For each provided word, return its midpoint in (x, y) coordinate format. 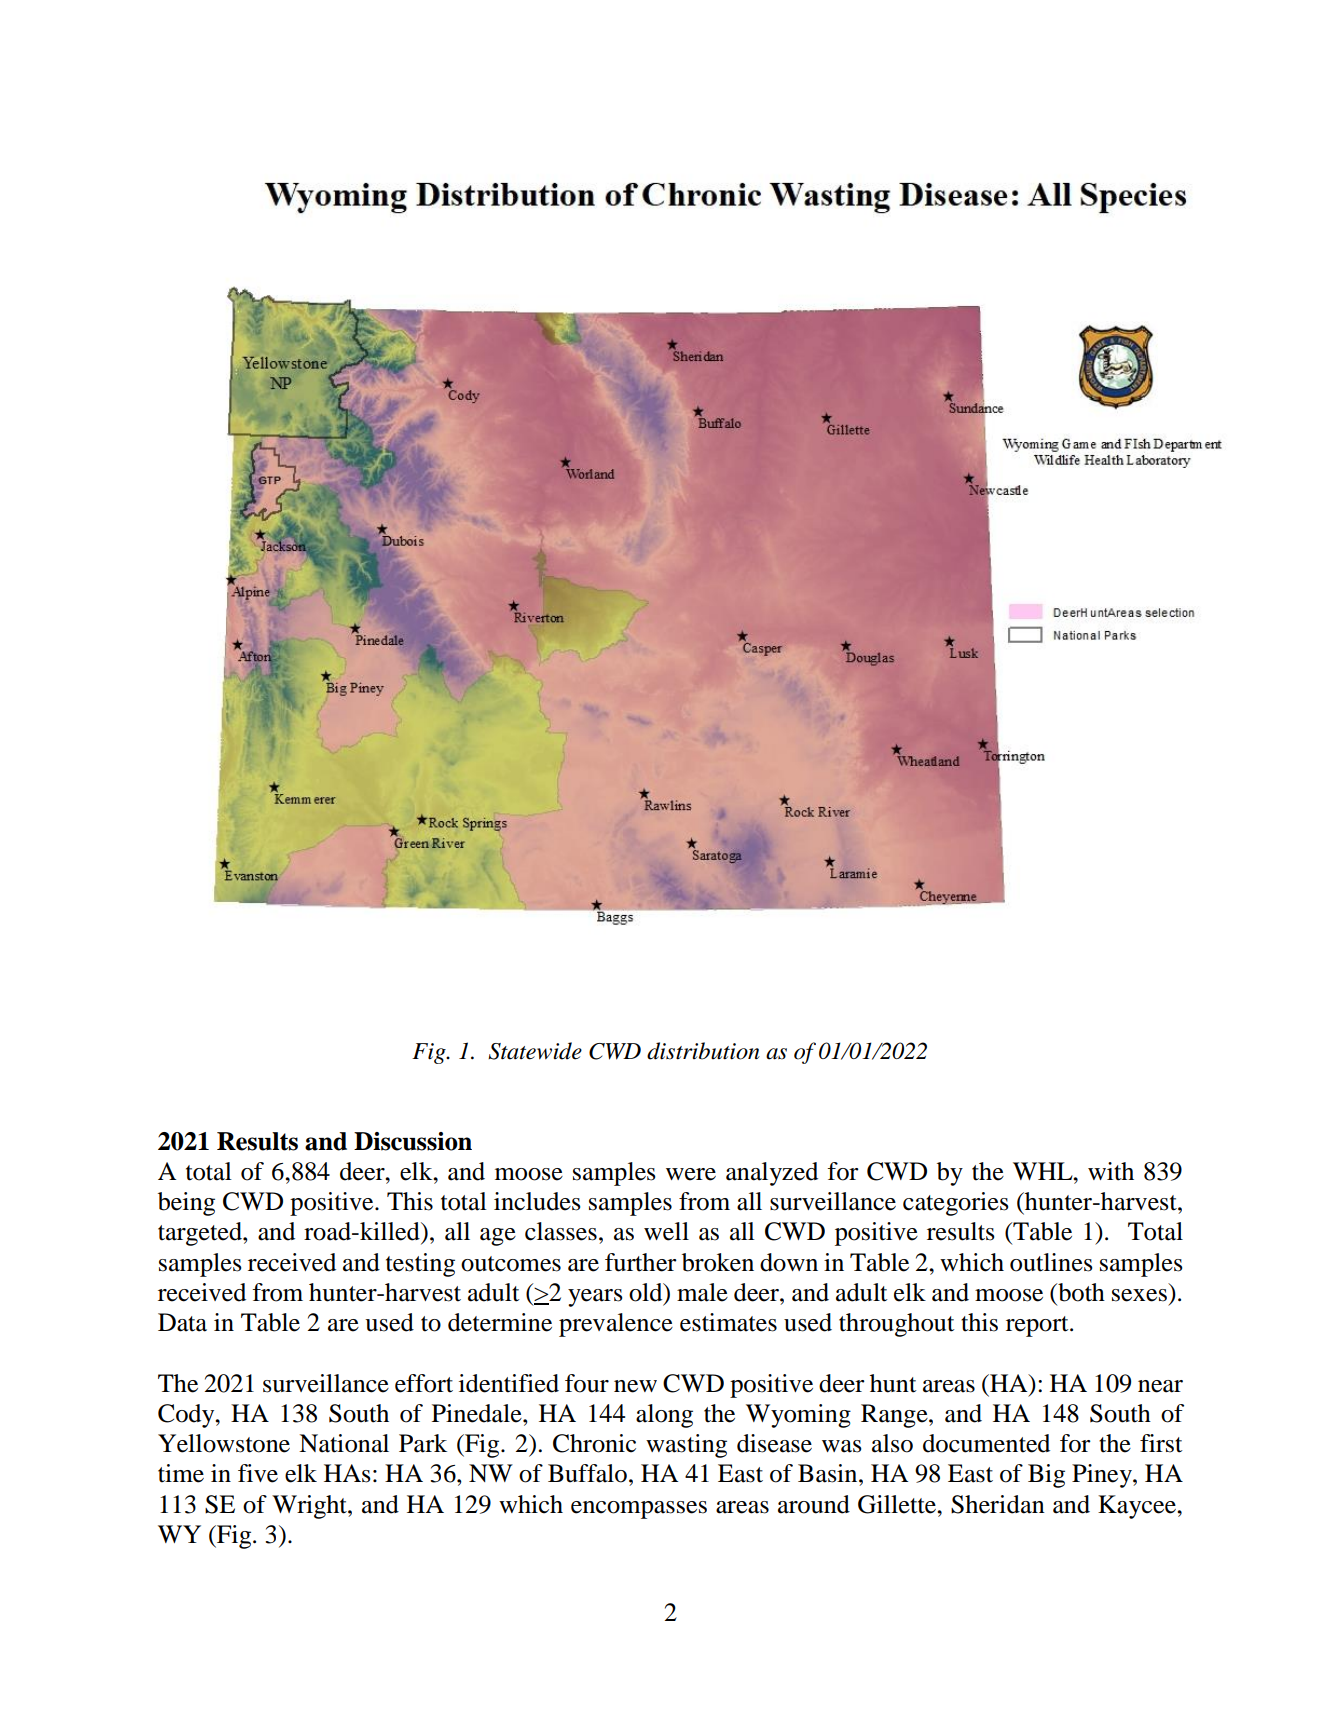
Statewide (535, 1051)
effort (424, 1383)
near (1160, 1386)
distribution (703, 1051)
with (1111, 1171)
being (186, 1204)
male (702, 1292)
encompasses (639, 1510)
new (635, 1386)
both (1080, 1292)
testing (420, 1265)
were (691, 1174)
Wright (310, 1507)
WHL (1044, 1171)
